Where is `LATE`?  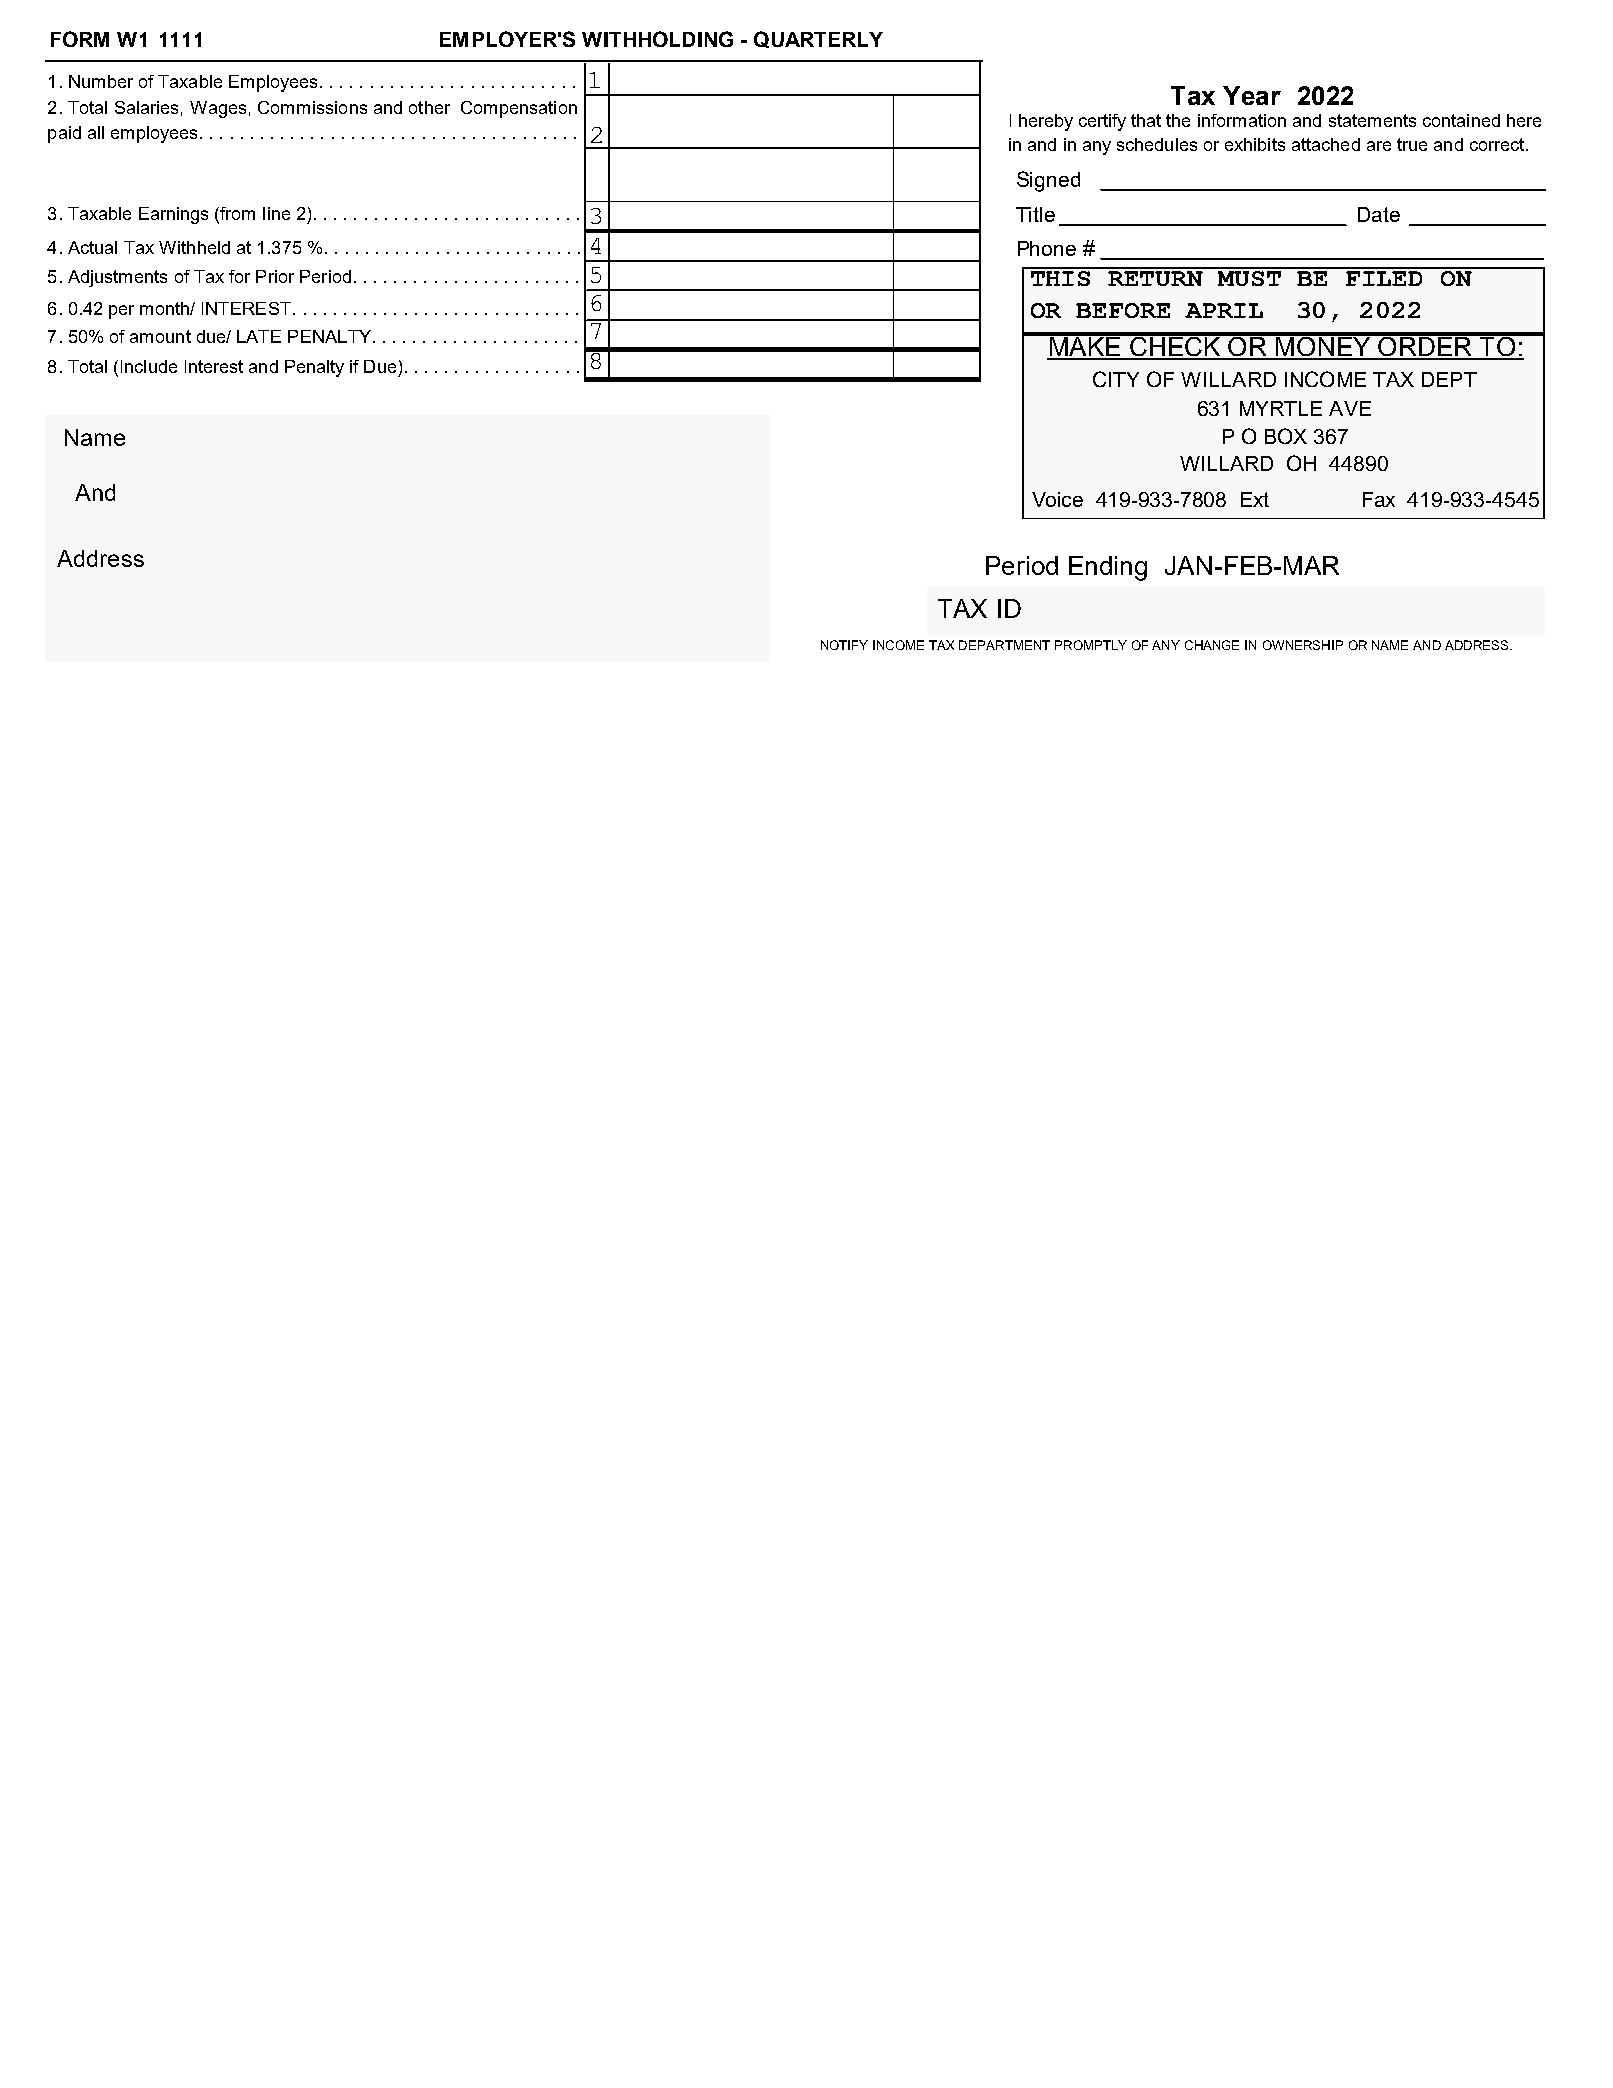 LATE is located at coordinates (259, 336).
